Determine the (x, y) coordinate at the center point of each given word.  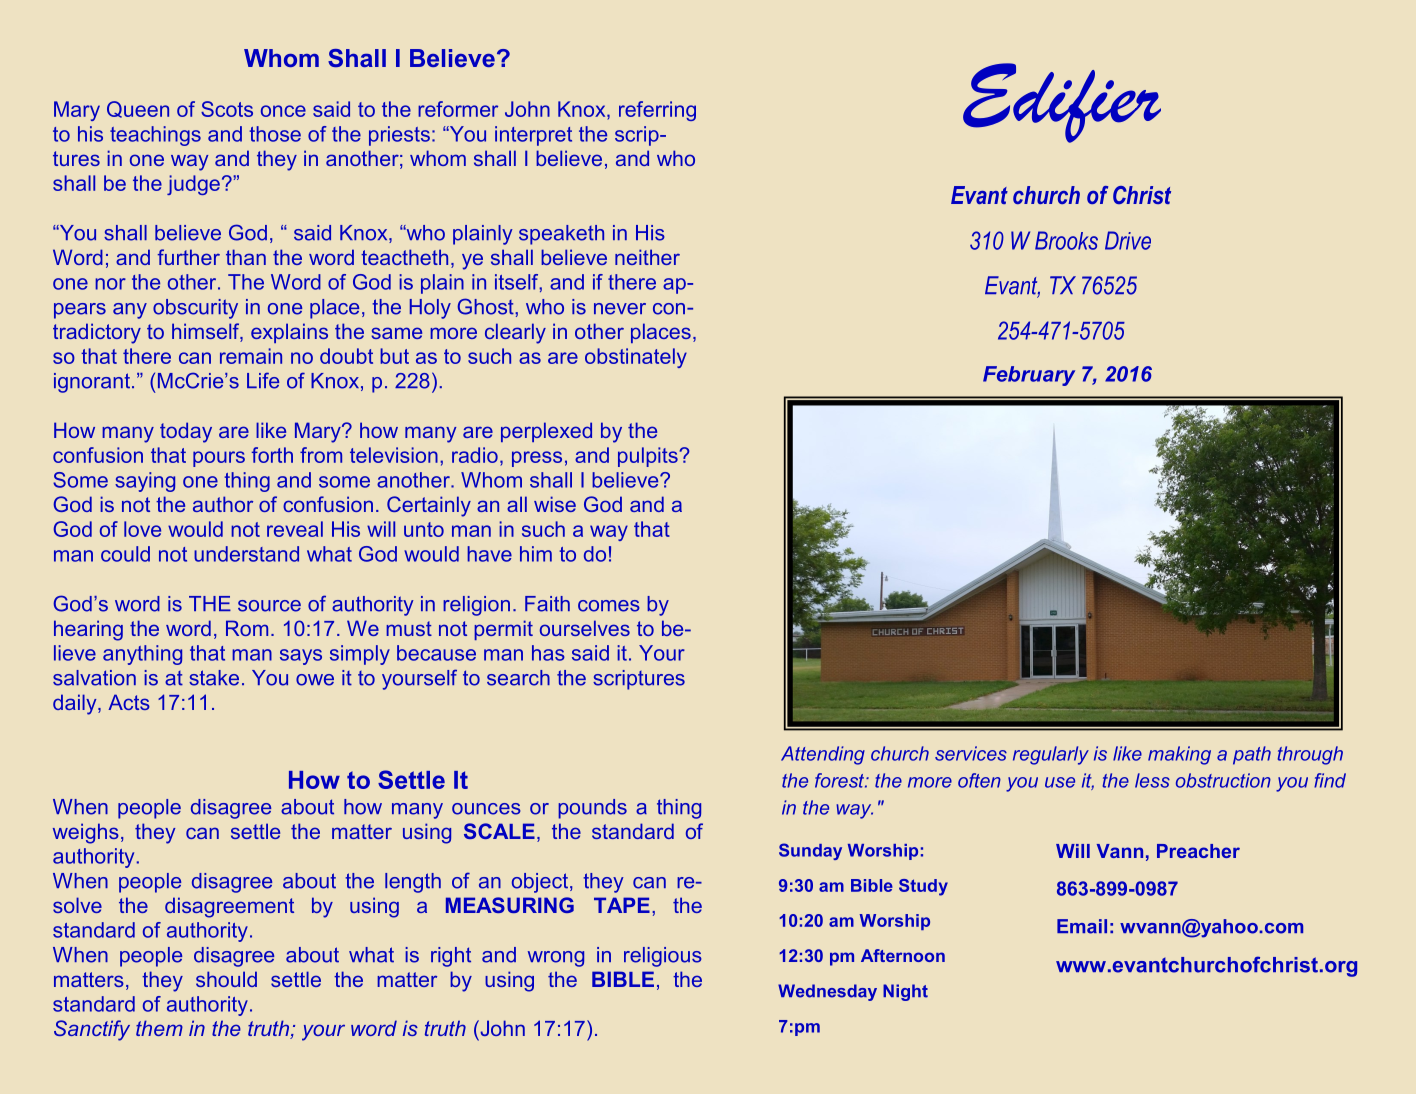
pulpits (649, 457)
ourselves (585, 628)
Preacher (1198, 851)
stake (214, 678)
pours (219, 459)
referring (657, 111)
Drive (1128, 240)
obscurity (195, 309)
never (620, 309)
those (275, 134)
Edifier (1062, 103)
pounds (592, 809)
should (226, 979)
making (1179, 755)
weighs (86, 833)
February (1029, 376)
